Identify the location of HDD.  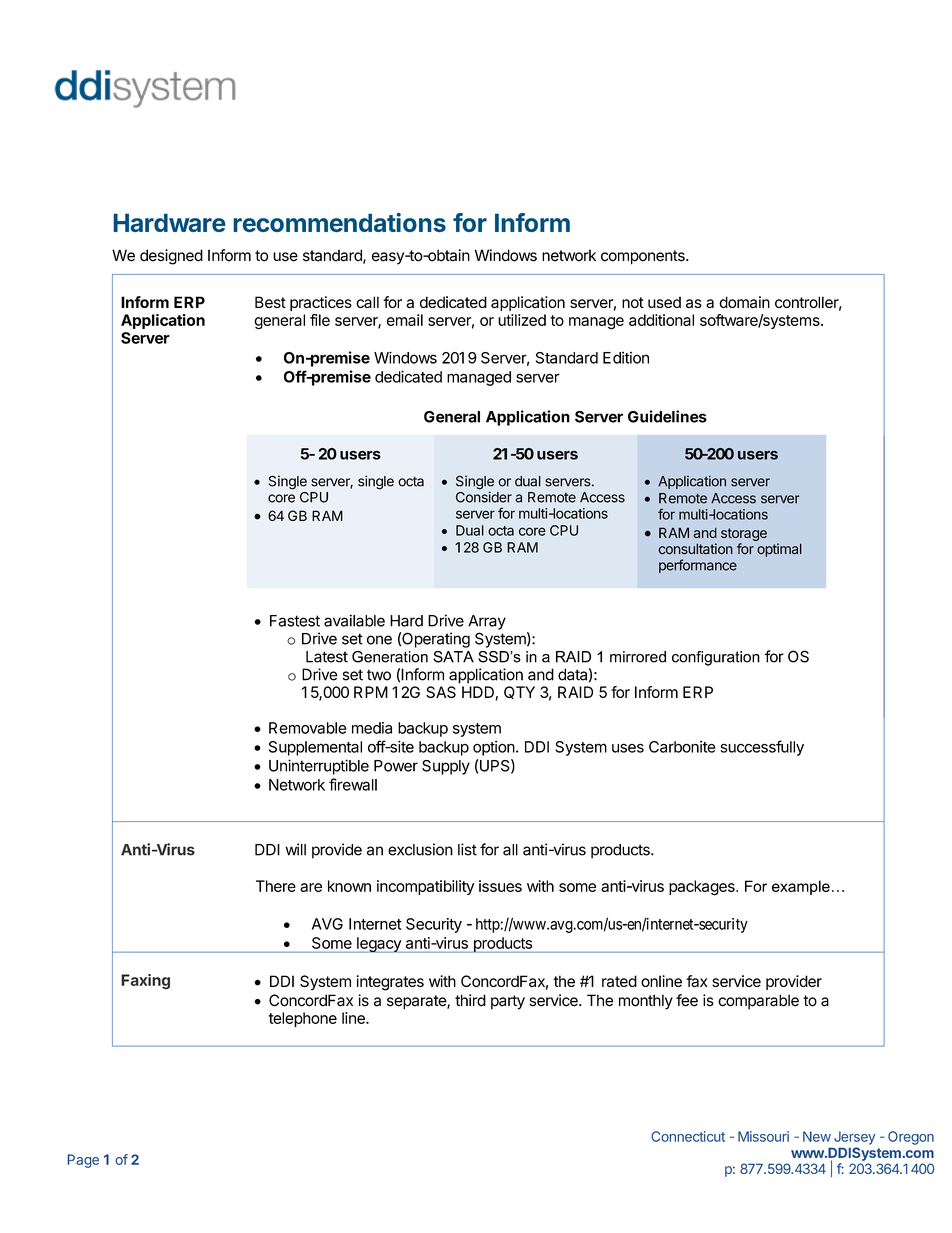
(479, 693).
